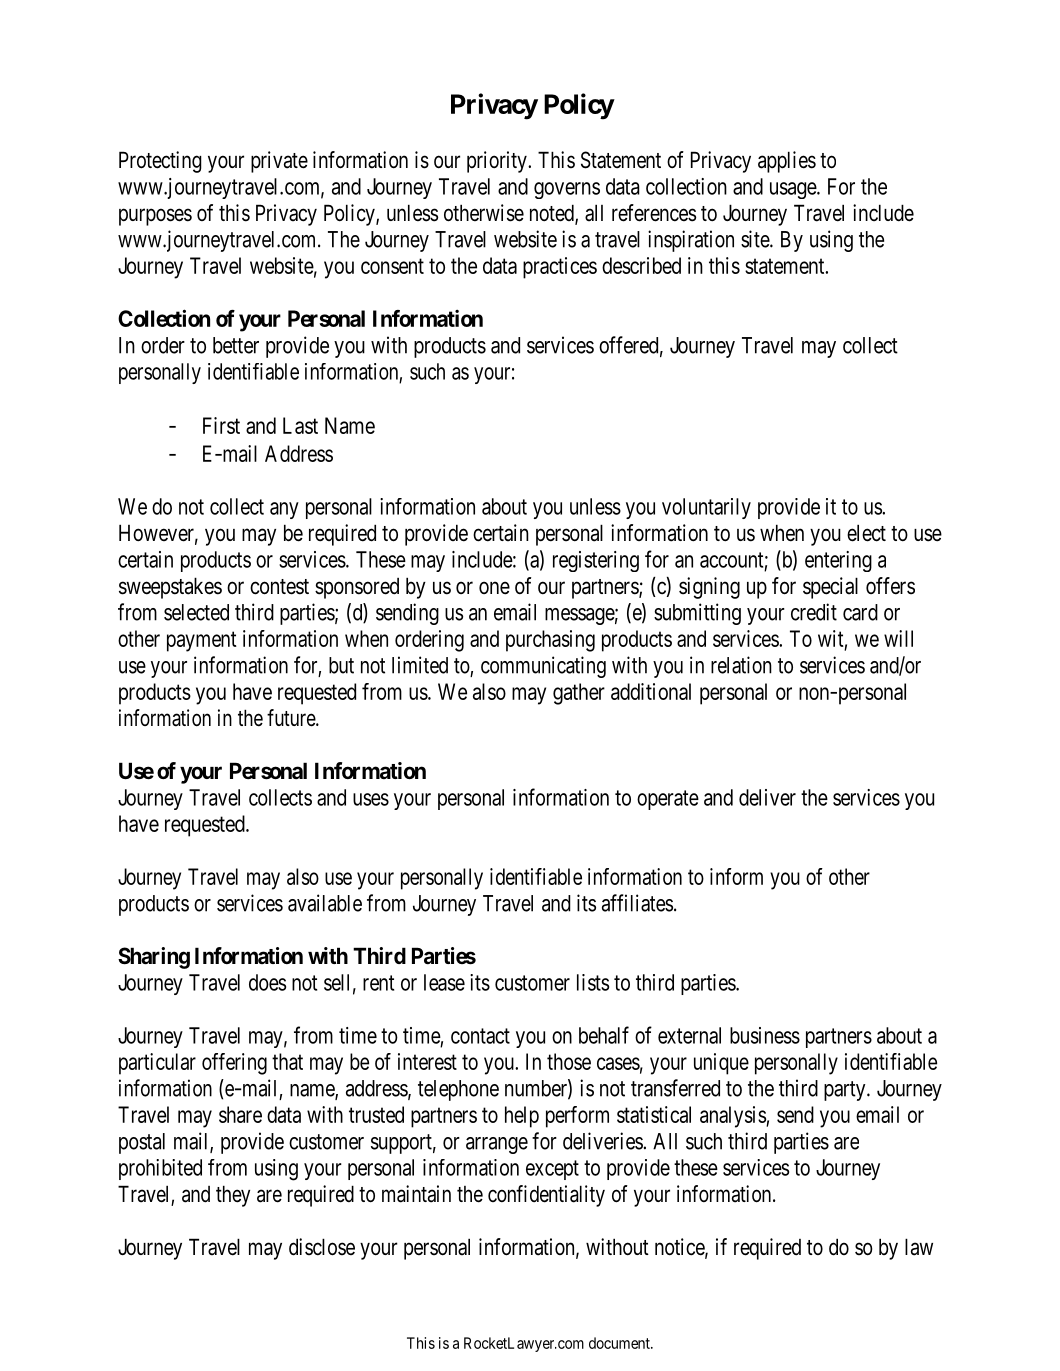 This page has width=1060, height=1371. What do you see at coordinates (279, 162) in the page?
I see `private` at bounding box center [279, 162].
